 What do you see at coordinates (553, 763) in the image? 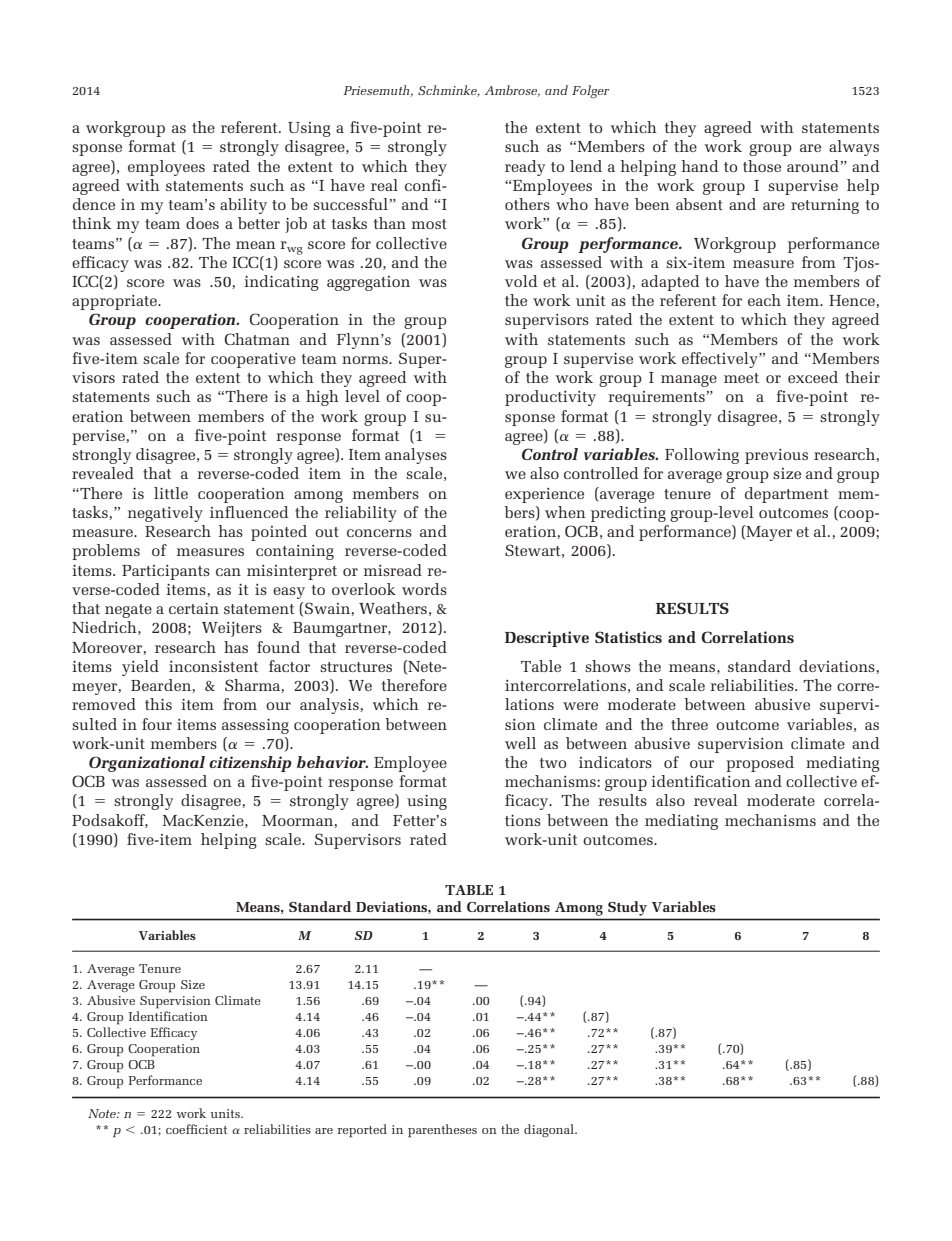
I see `two` at bounding box center [553, 763].
